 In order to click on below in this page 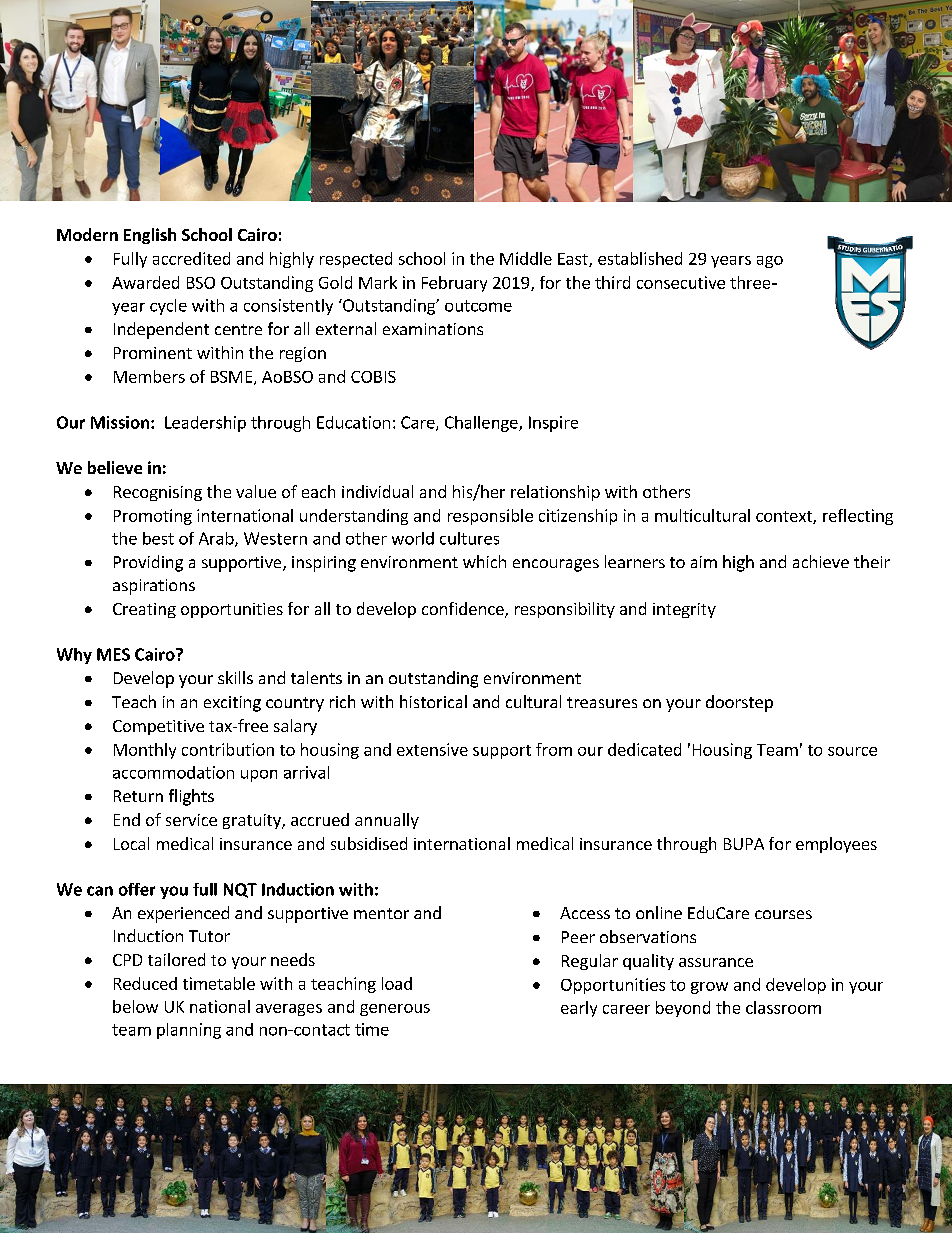, I will do `click(135, 1006)`.
